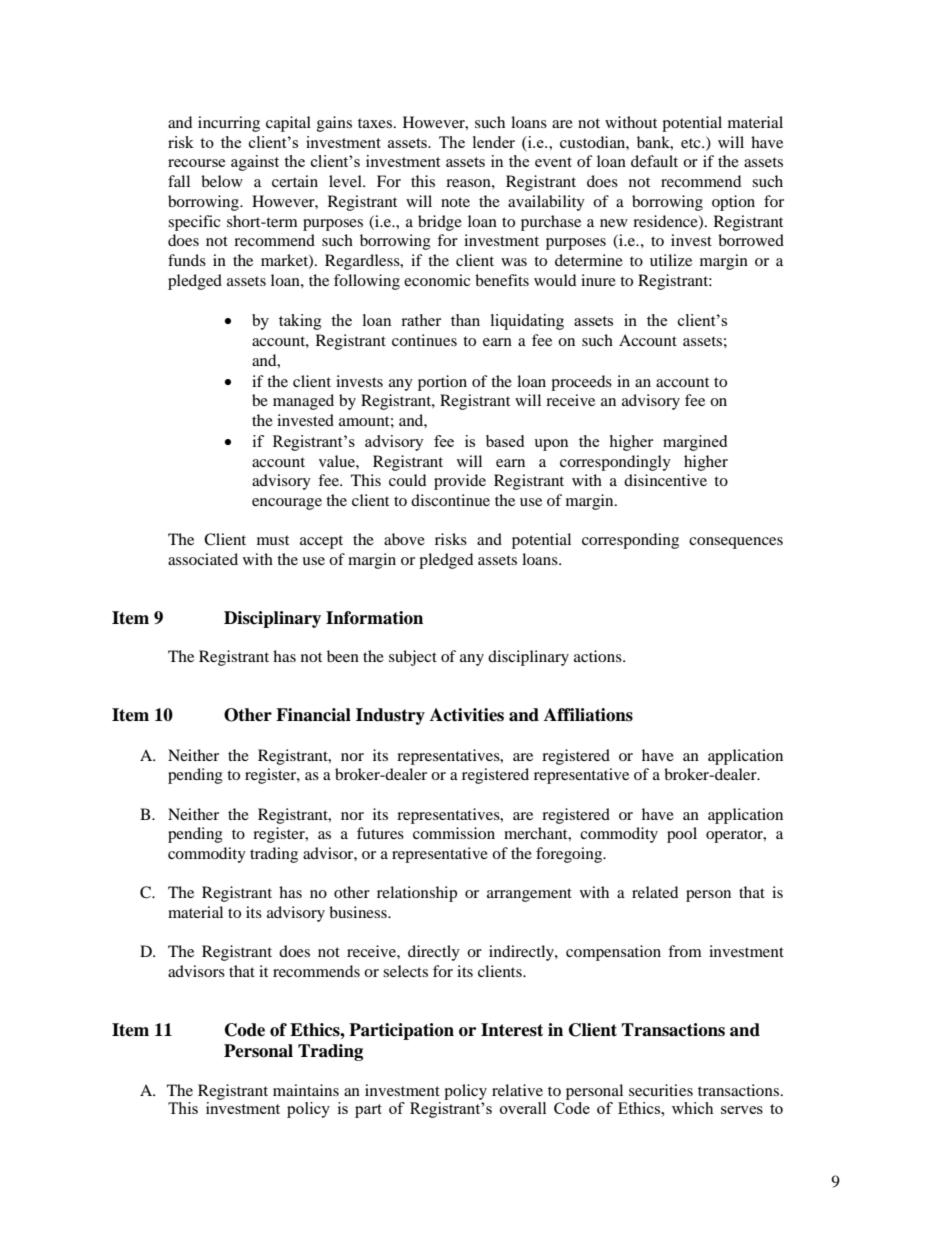 The image size is (952, 1233). I want to click on utilize, so click(671, 260).
